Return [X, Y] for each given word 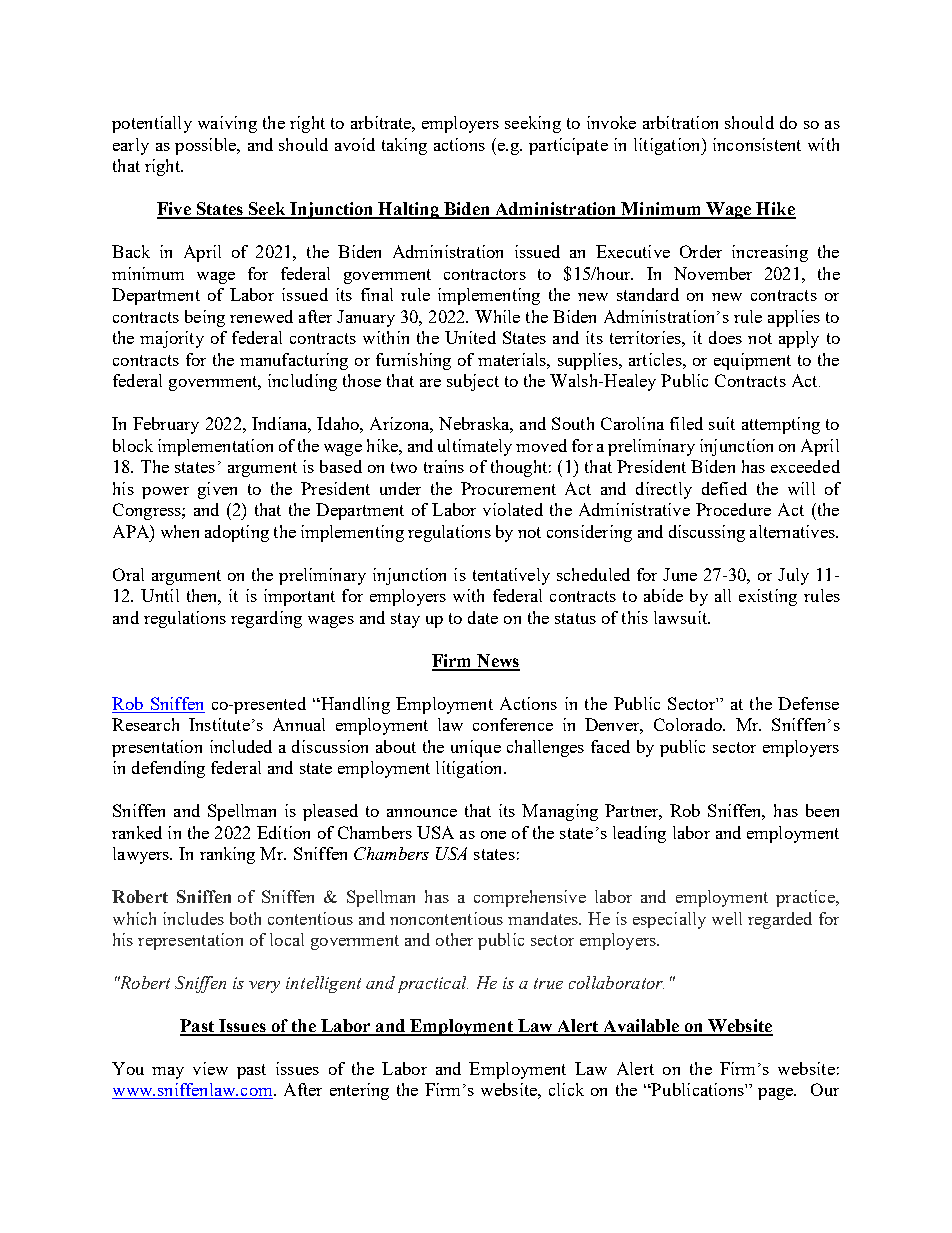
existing [768, 597]
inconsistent [757, 144]
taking [404, 146]
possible [206, 146]
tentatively [511, 576]
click [566, 1089]
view [210, 1068]
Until [160, 595]
